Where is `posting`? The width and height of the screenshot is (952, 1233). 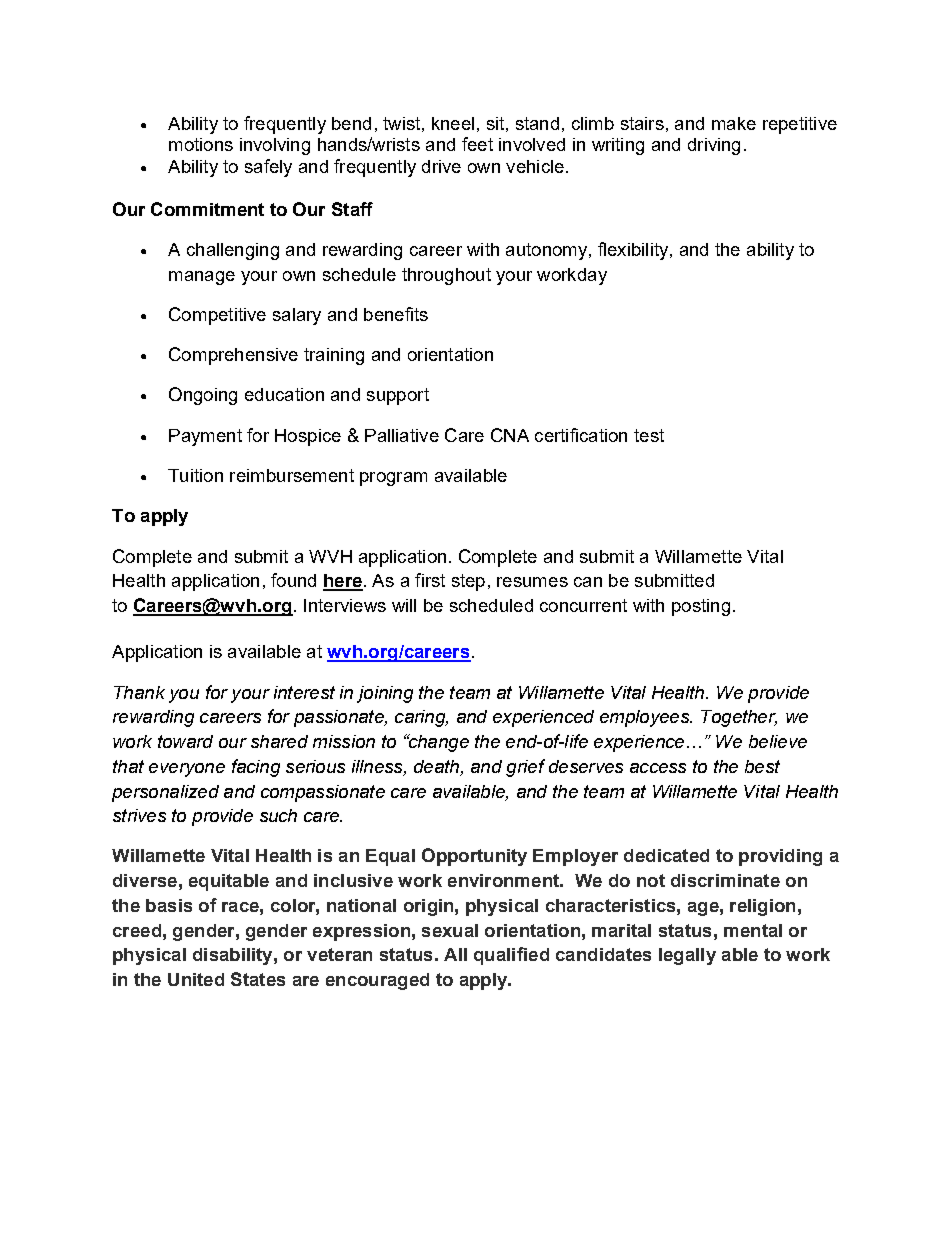 posting is located at coordinates (701, 607).
